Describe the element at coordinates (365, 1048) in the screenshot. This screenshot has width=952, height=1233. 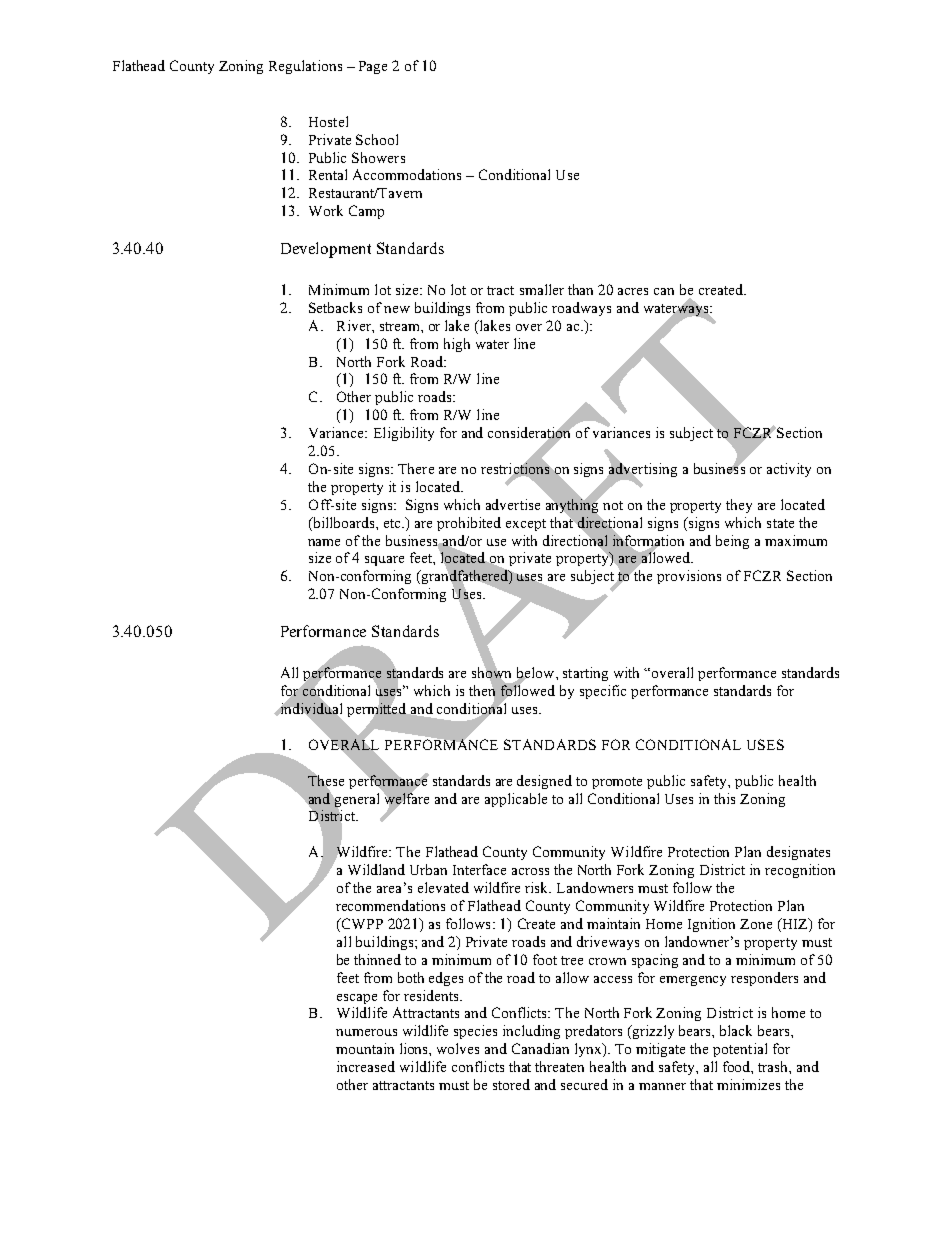
I see `mountain` at that location.
